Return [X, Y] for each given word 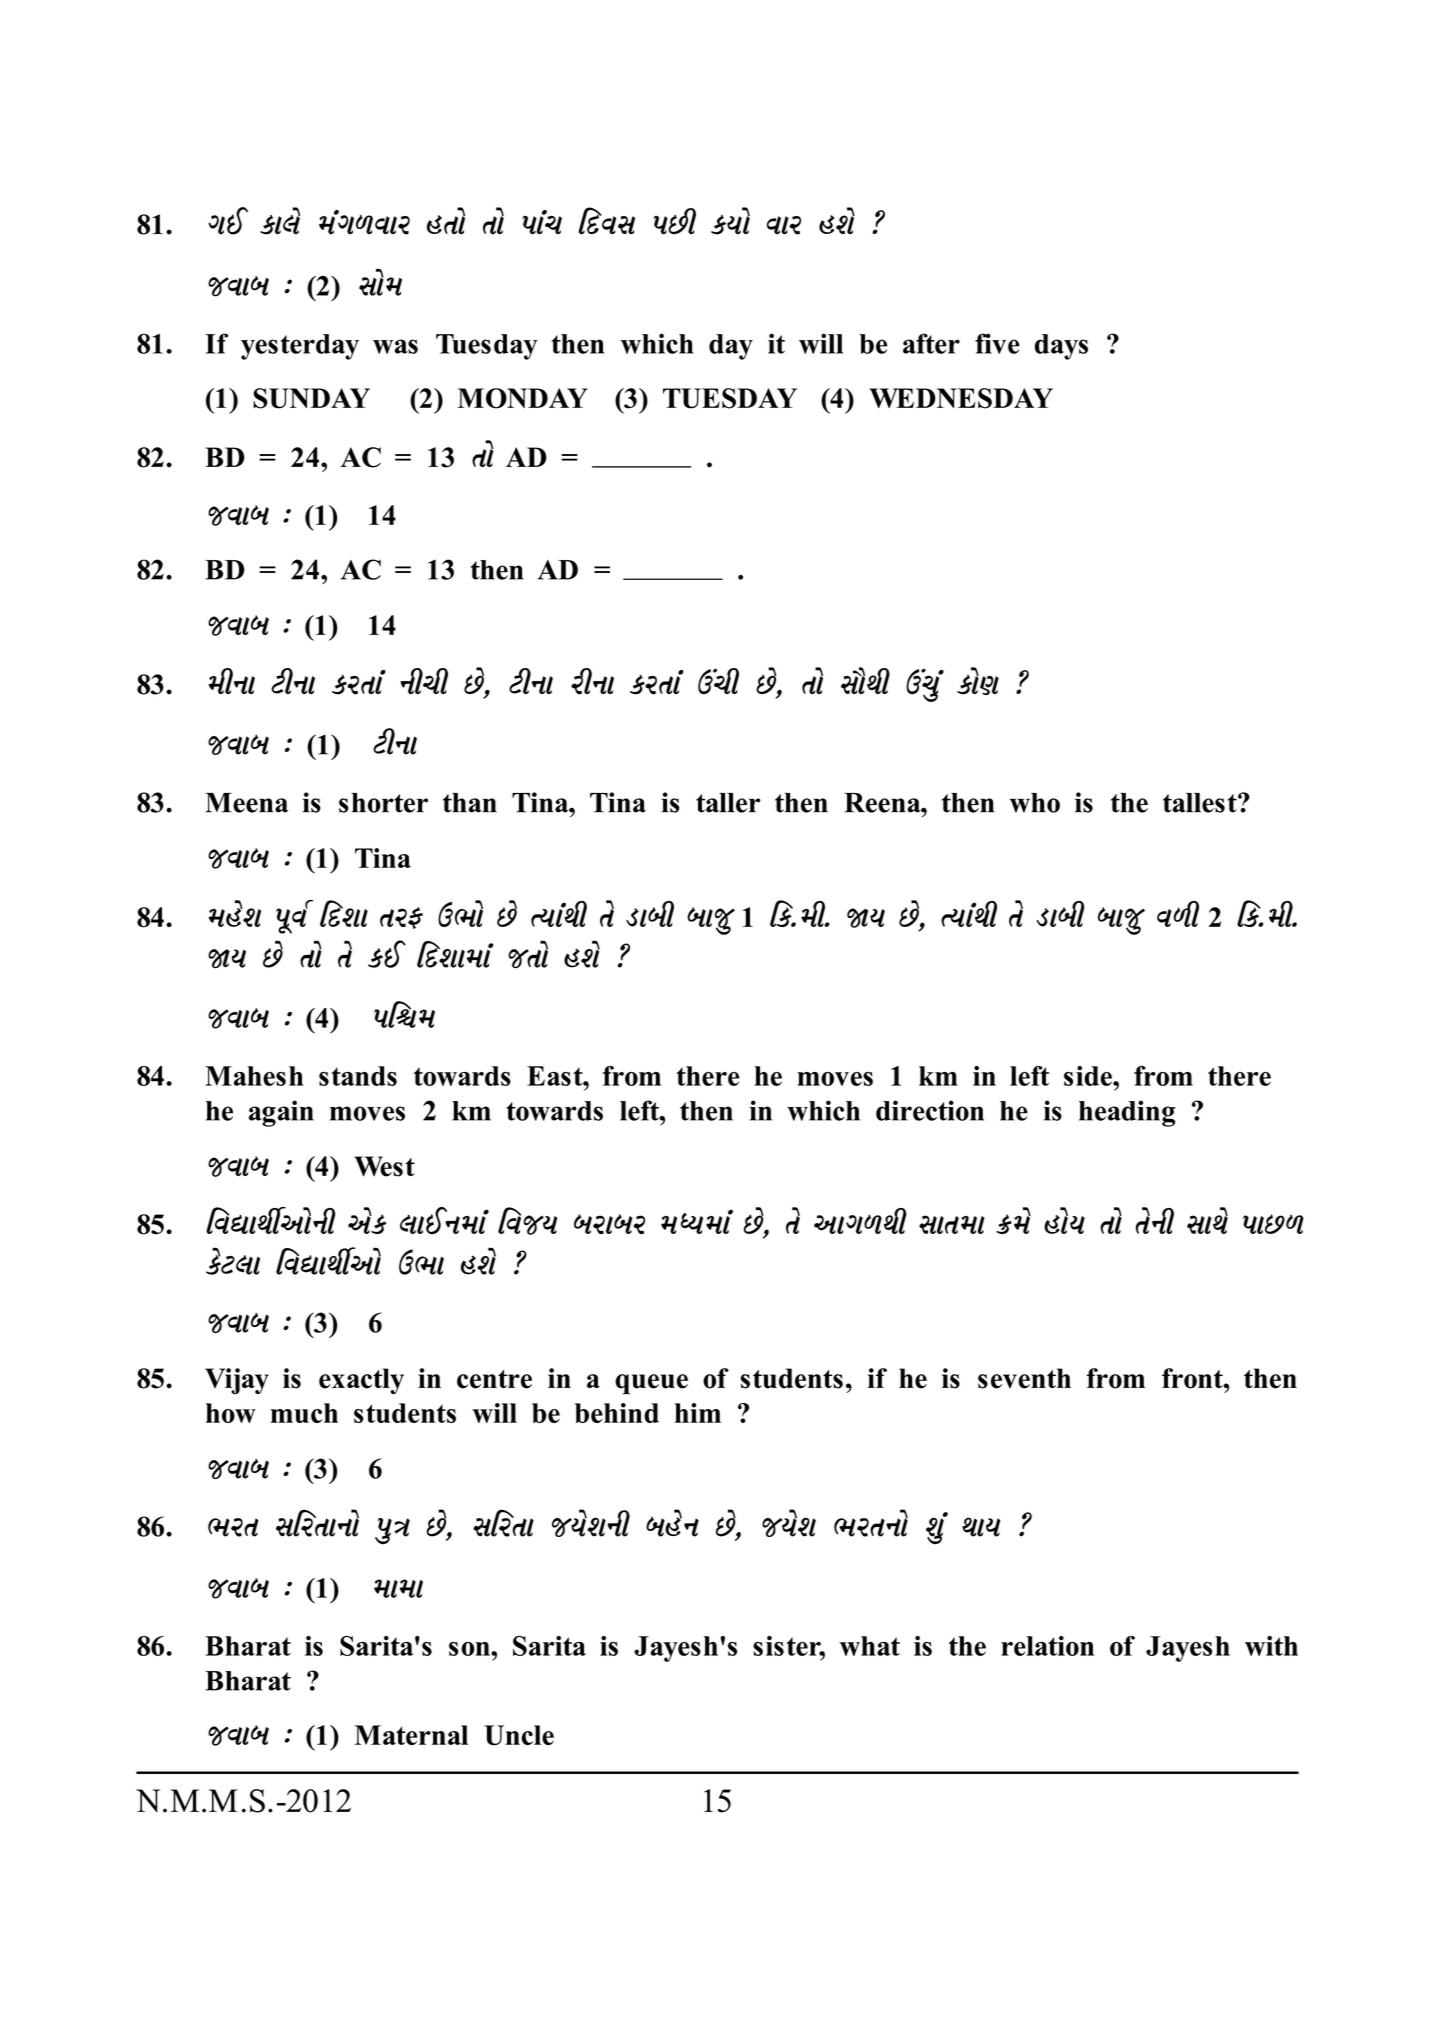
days [1061, 347]
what [869, 1646]
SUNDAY [311, 398]
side [1089, 1076]
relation [1047, 1646]
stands [358, 1076]
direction [930, 1110]
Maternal [411, 1735]
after [931, 343]
